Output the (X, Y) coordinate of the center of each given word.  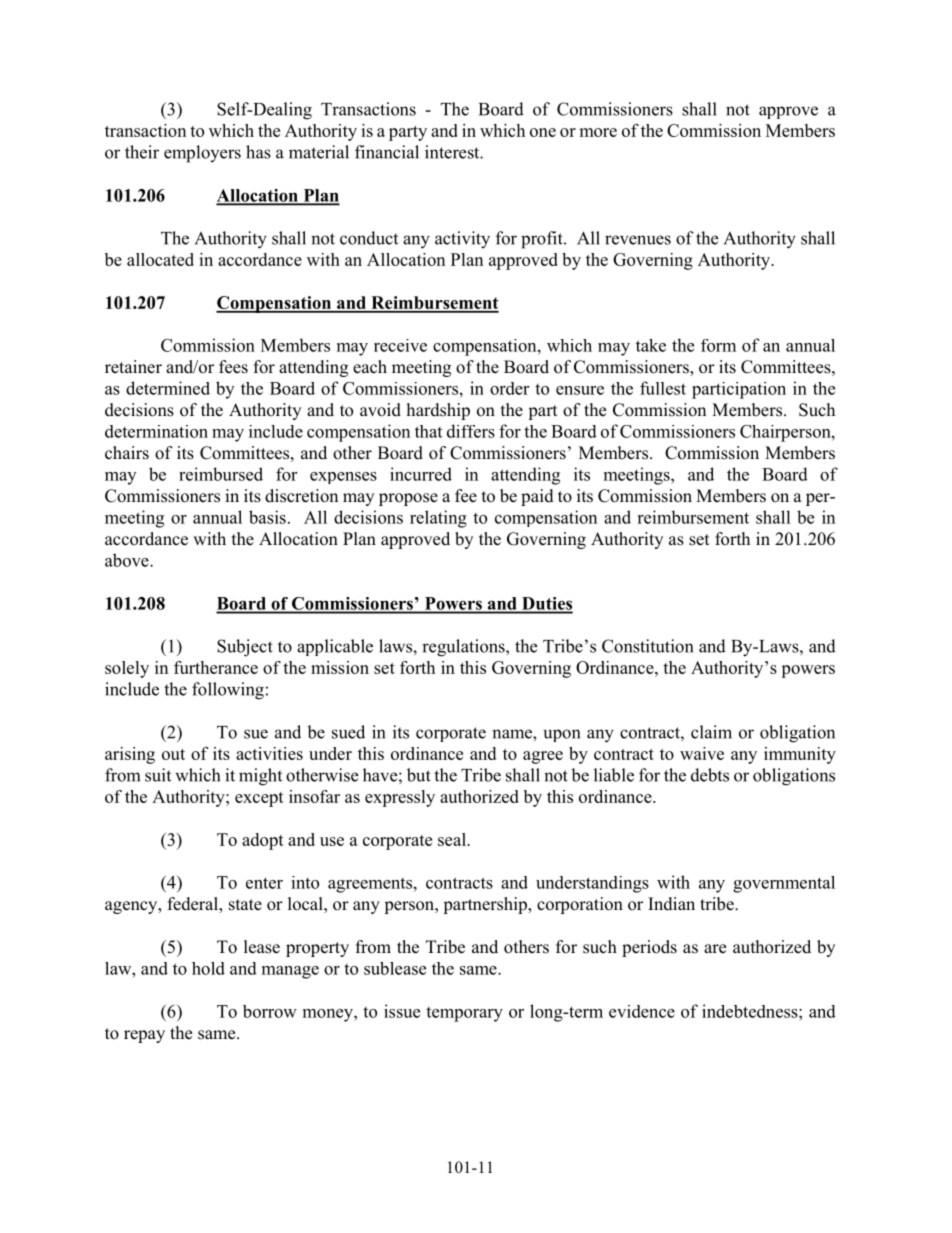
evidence (642, 1011)
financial (387, 152)
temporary (464, 1014)
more (598, 132)
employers (202, 154)
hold (208, 968)
